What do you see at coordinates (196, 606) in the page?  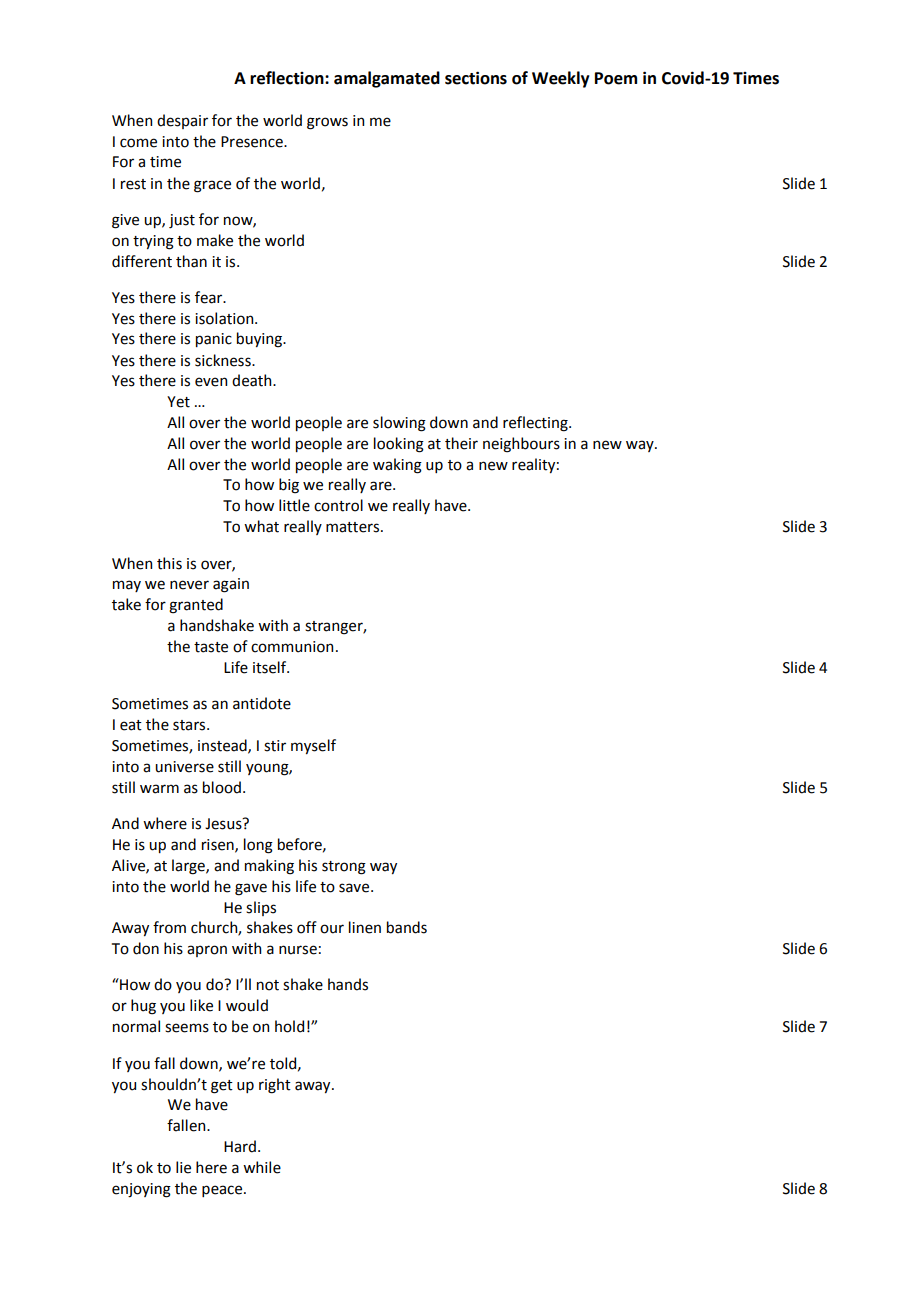 I see `granted` at bounding box center [196, 606].
